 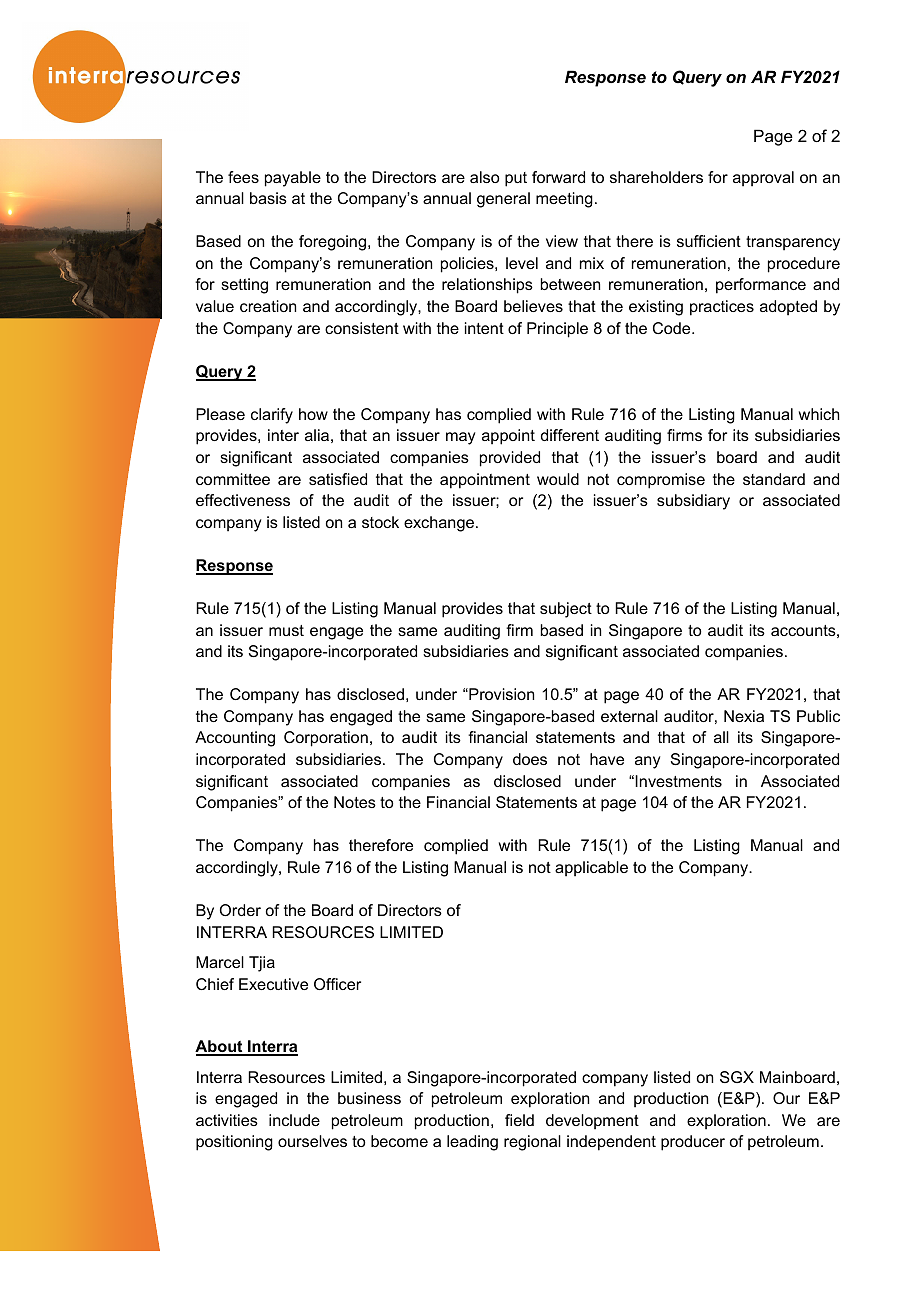 What do you see at coordinates (774, 479) in the document?
I see `standard` at bounding box center [774, 479].
